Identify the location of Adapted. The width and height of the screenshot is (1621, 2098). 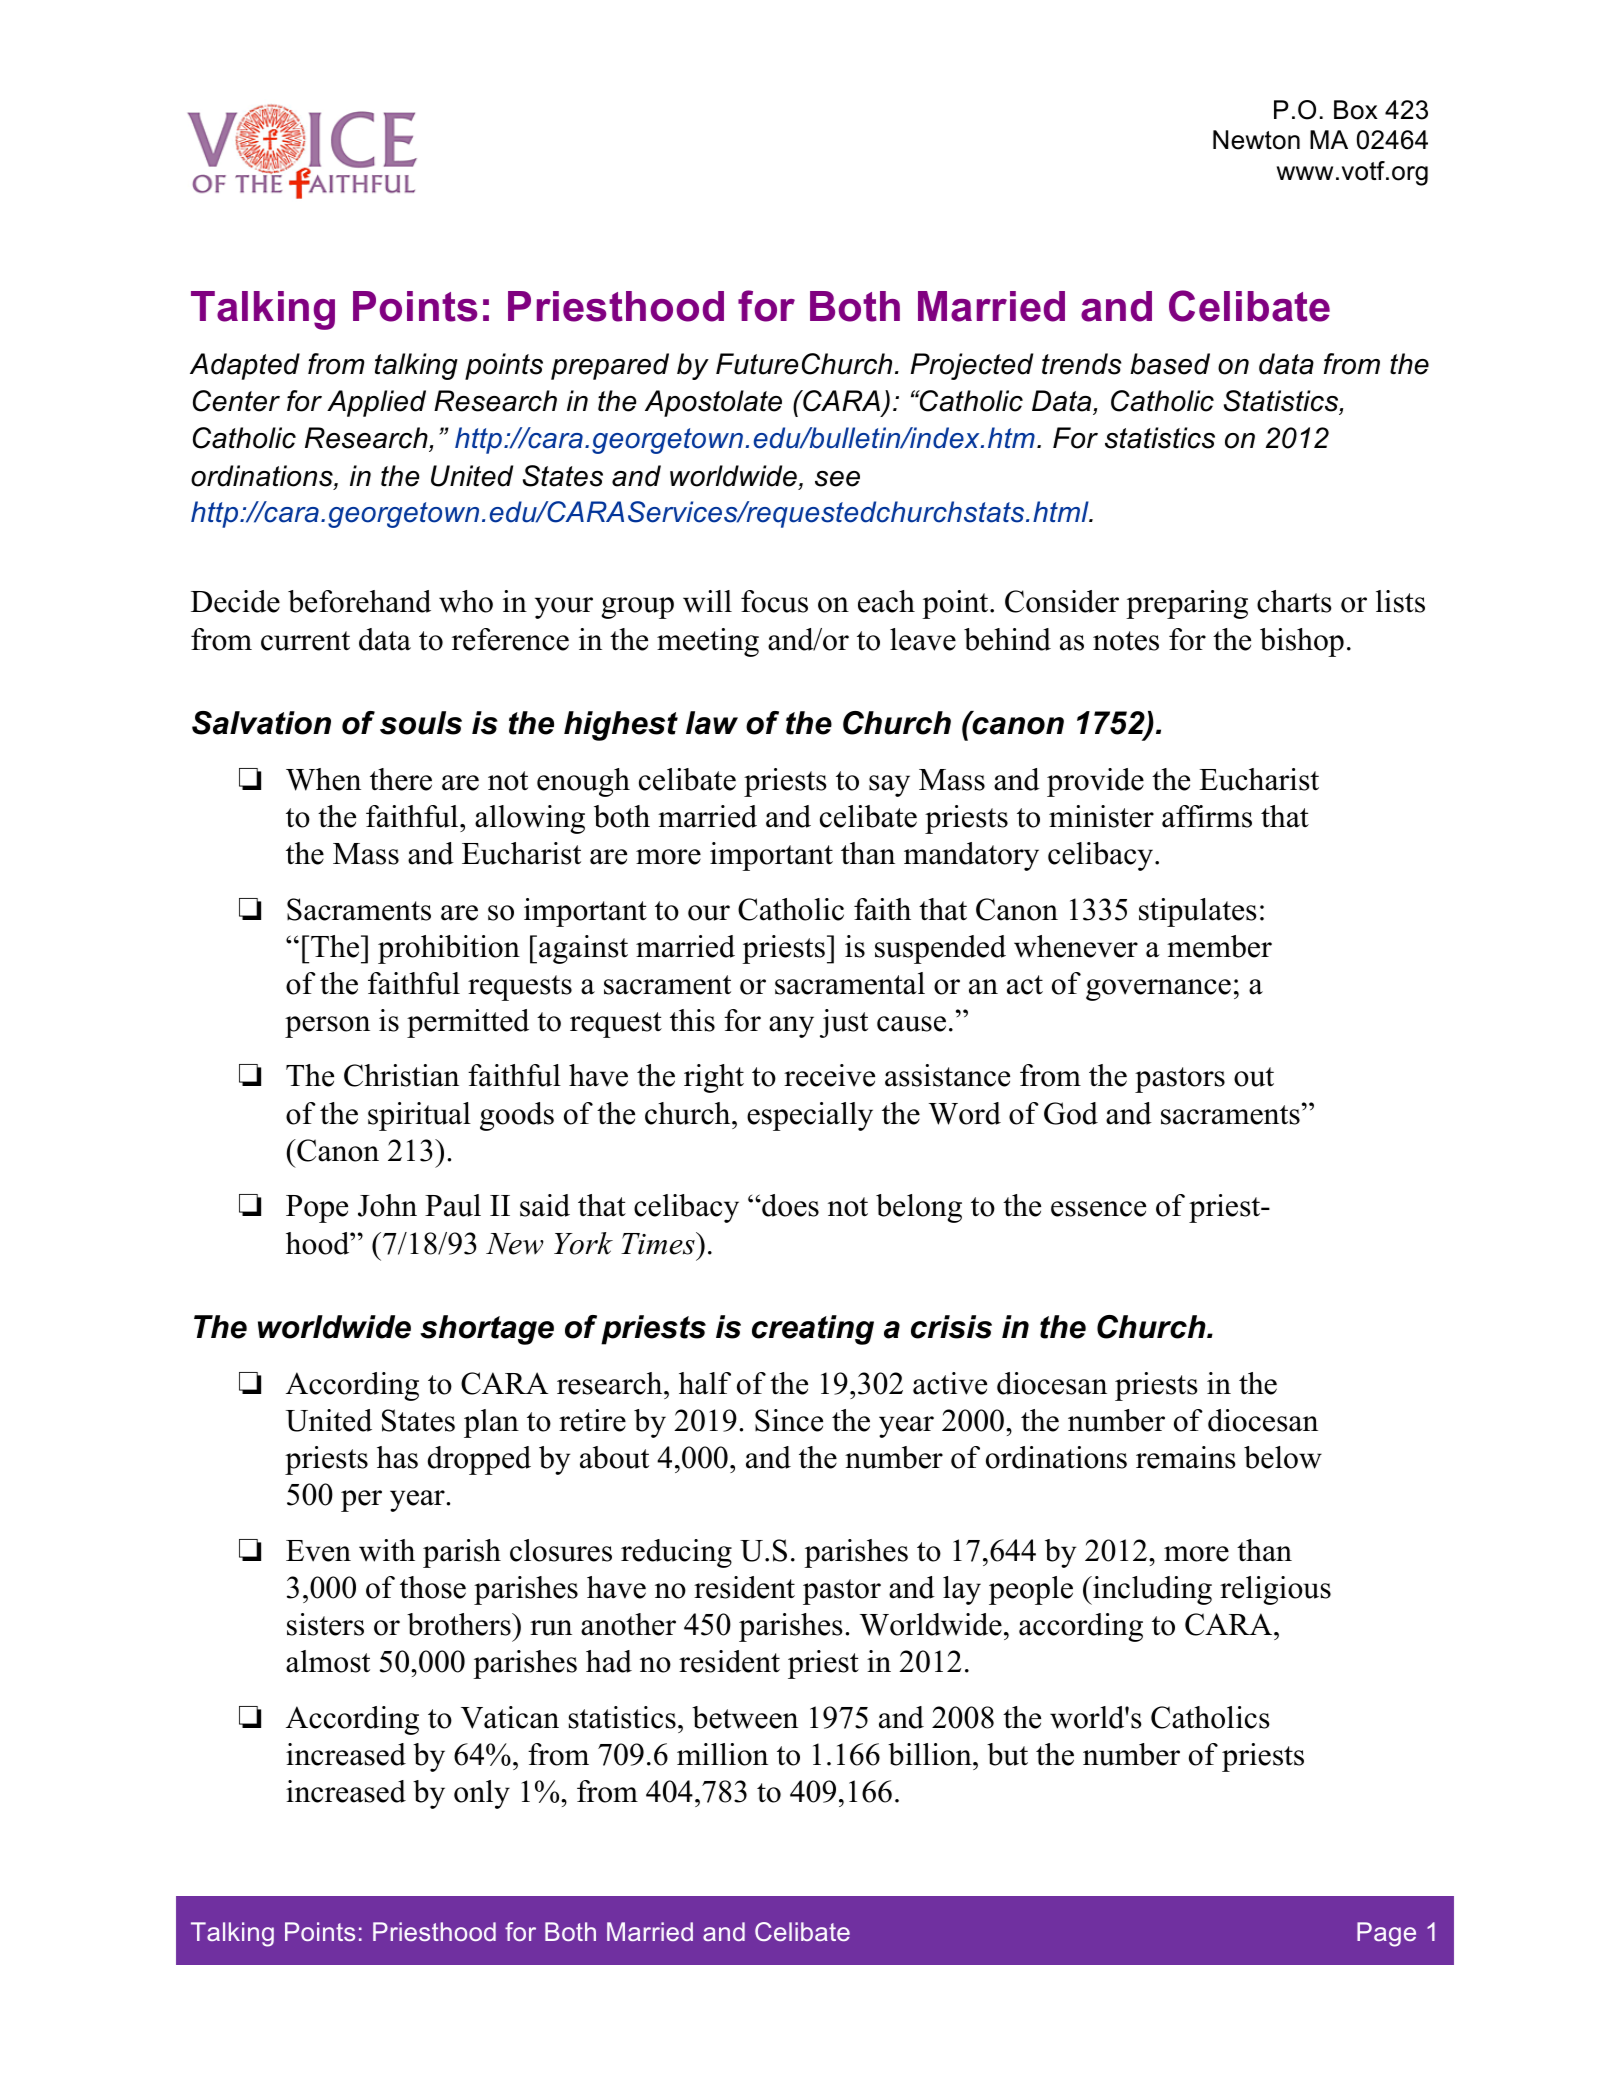
(245, 366).
